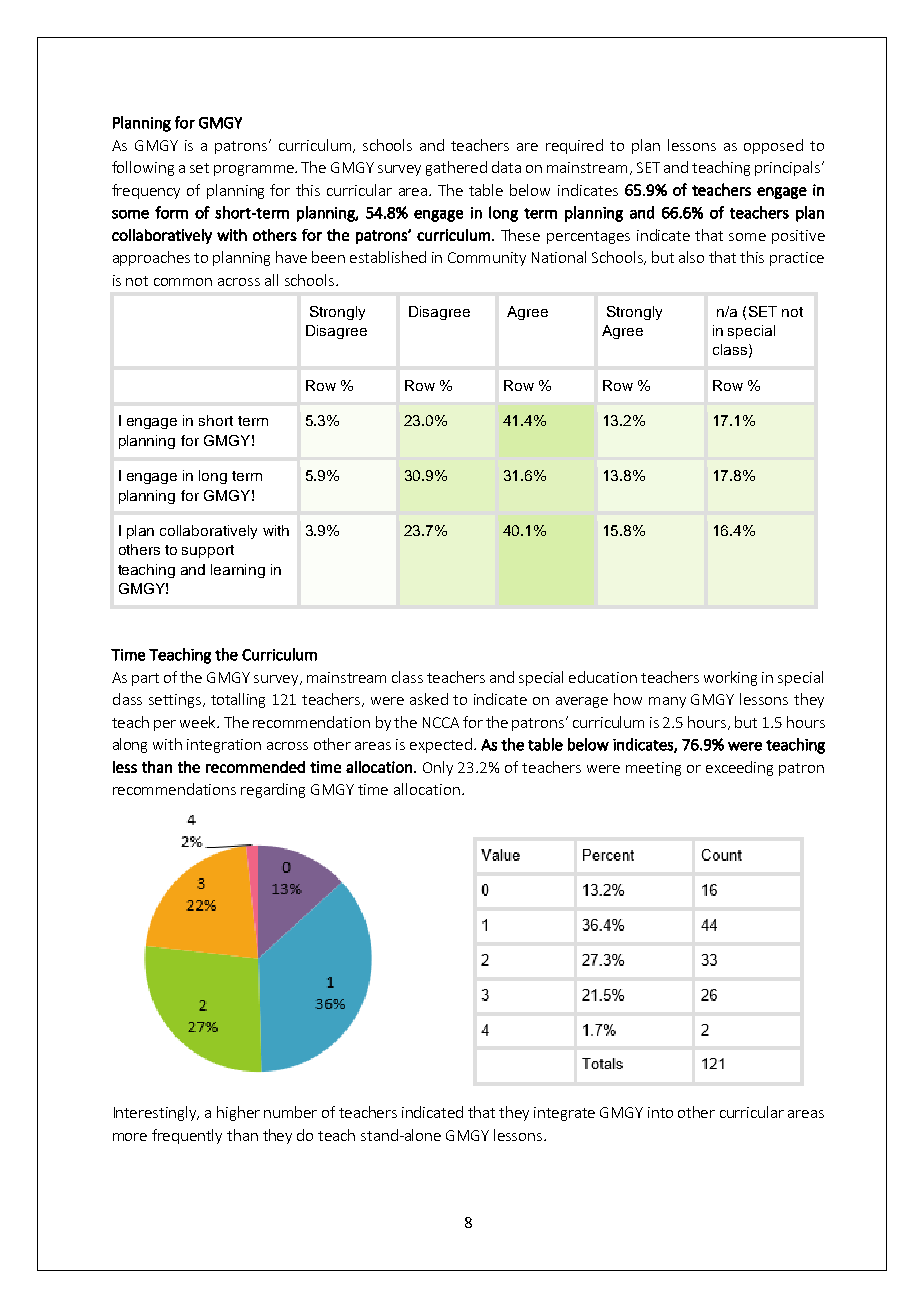  Describe the element at coordinates (730, 678) in the screenshot. I see `working` at that location.
